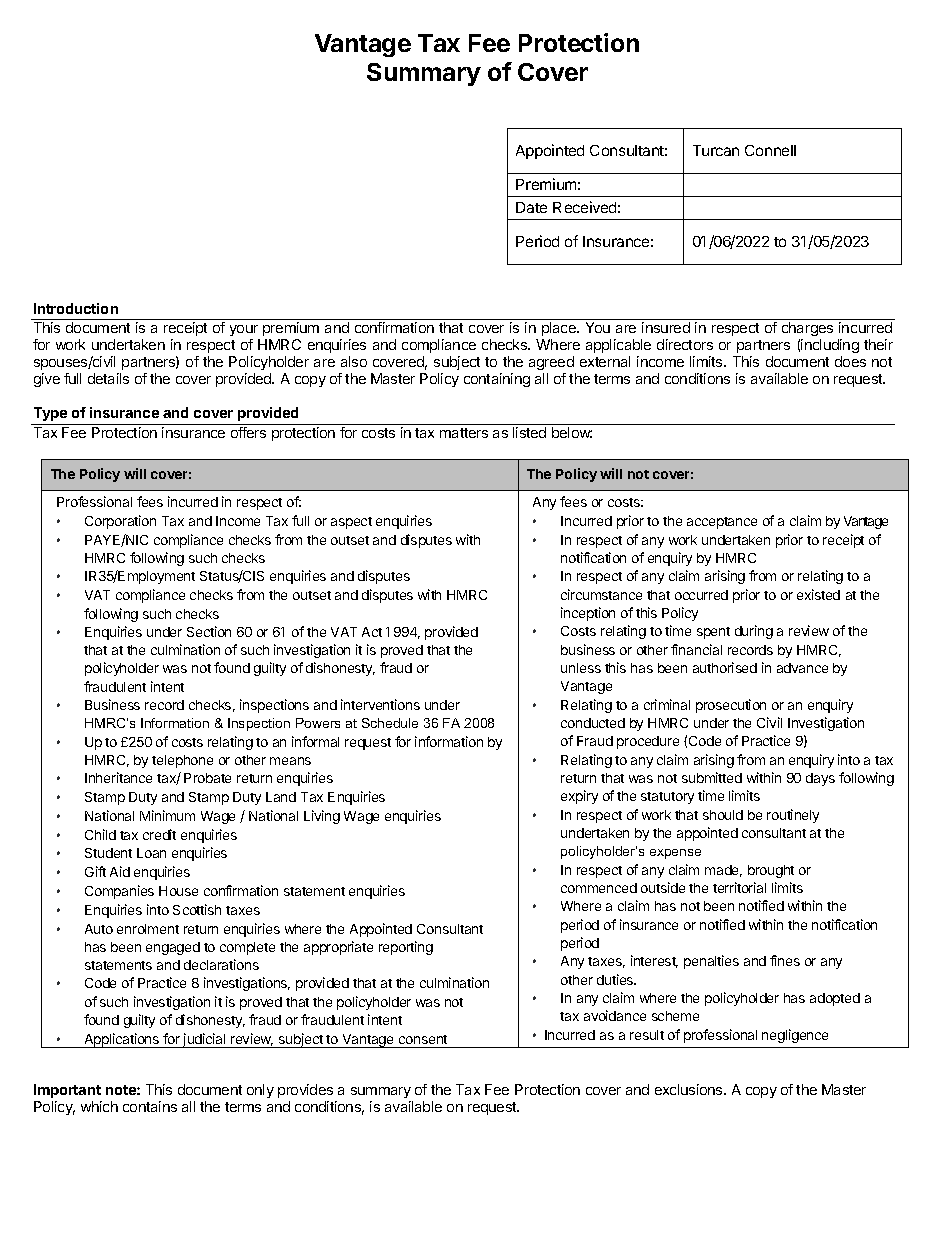 The image size is (952, 1233). What do you see at coordinates (754, 632) in the screenshot?
I see `during` at bounding box center [754, 632].
